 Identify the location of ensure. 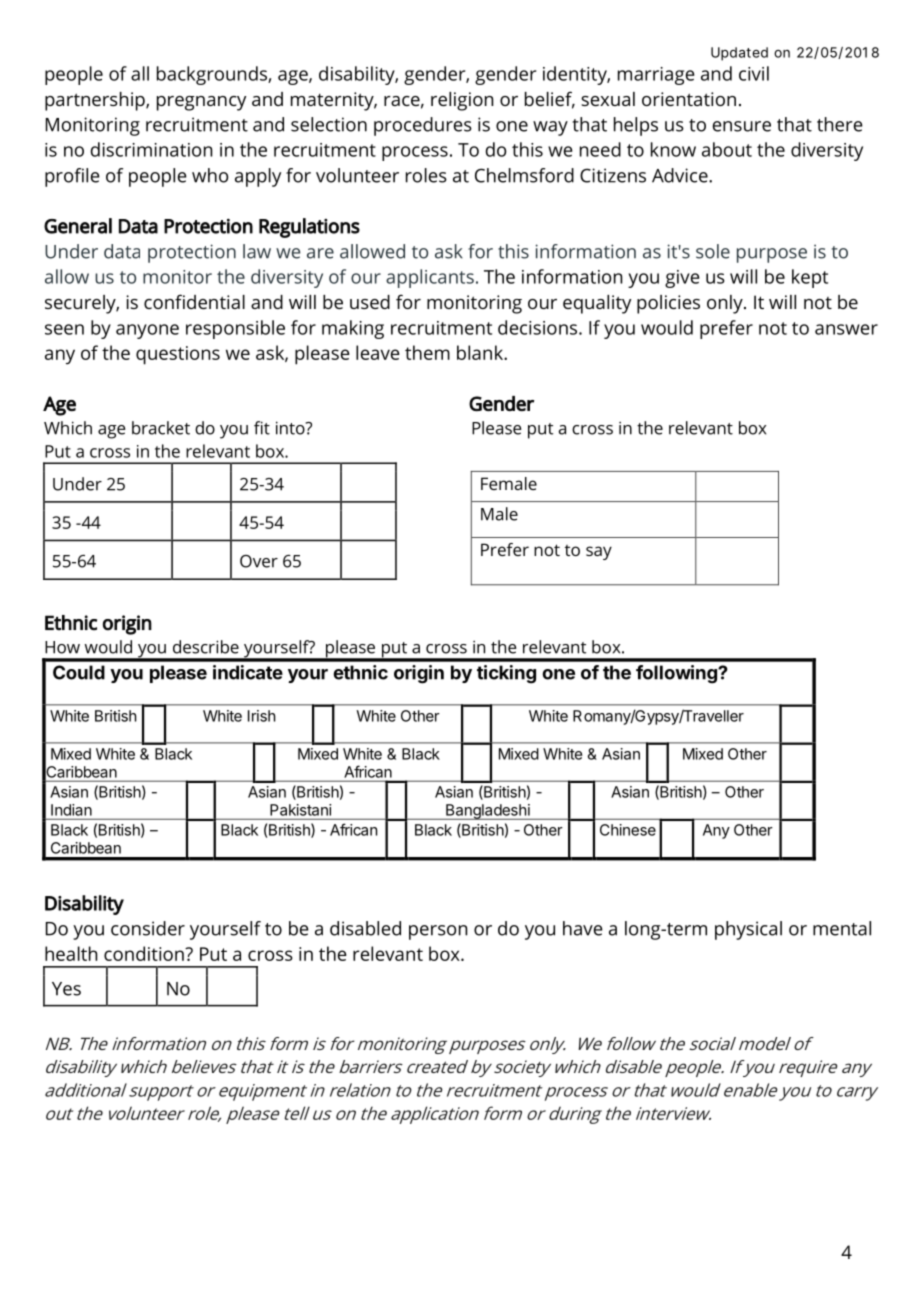
(742, 126).
